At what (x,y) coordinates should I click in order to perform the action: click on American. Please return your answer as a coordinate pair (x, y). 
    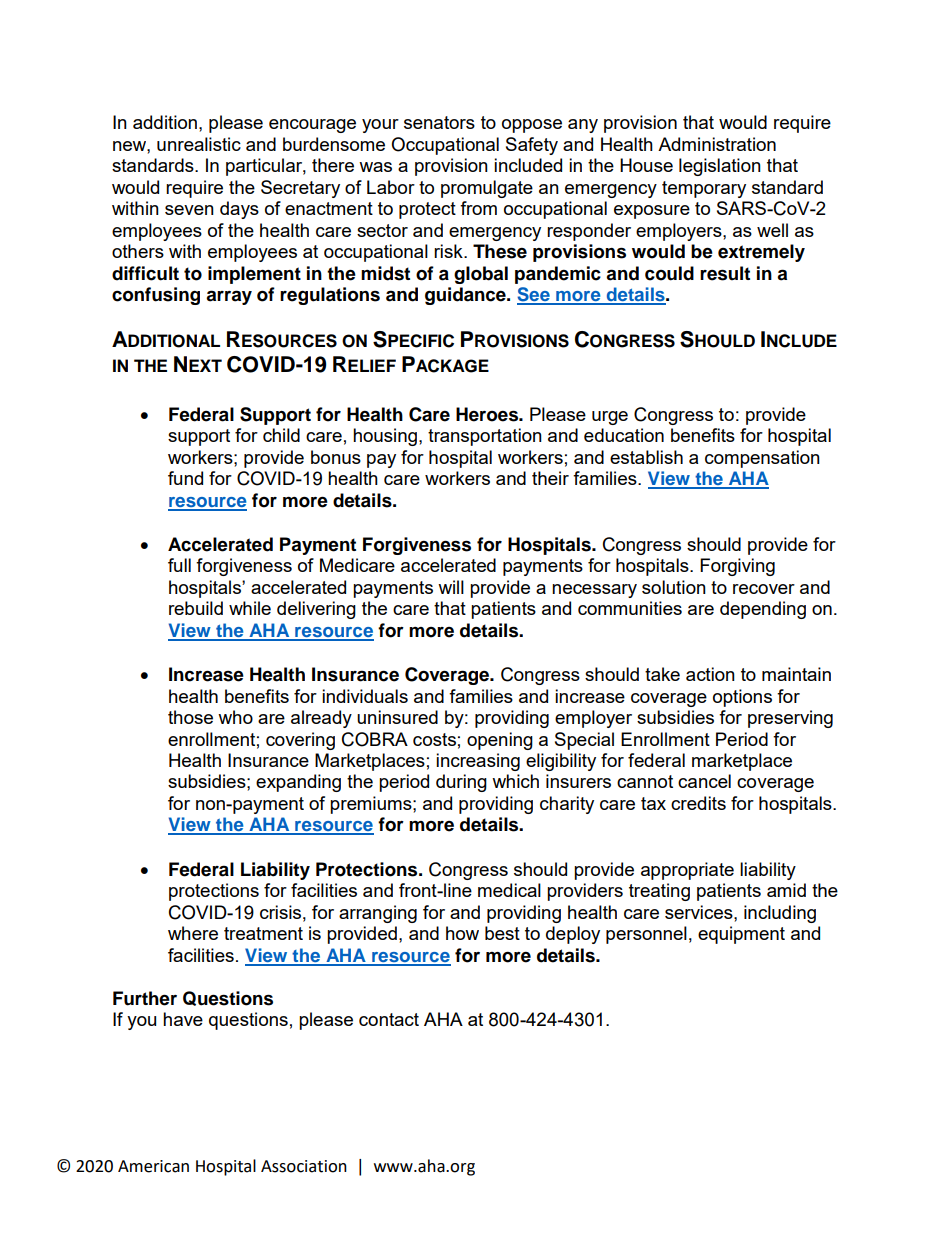
    Looking at the image, I should click on (153, 1166).
